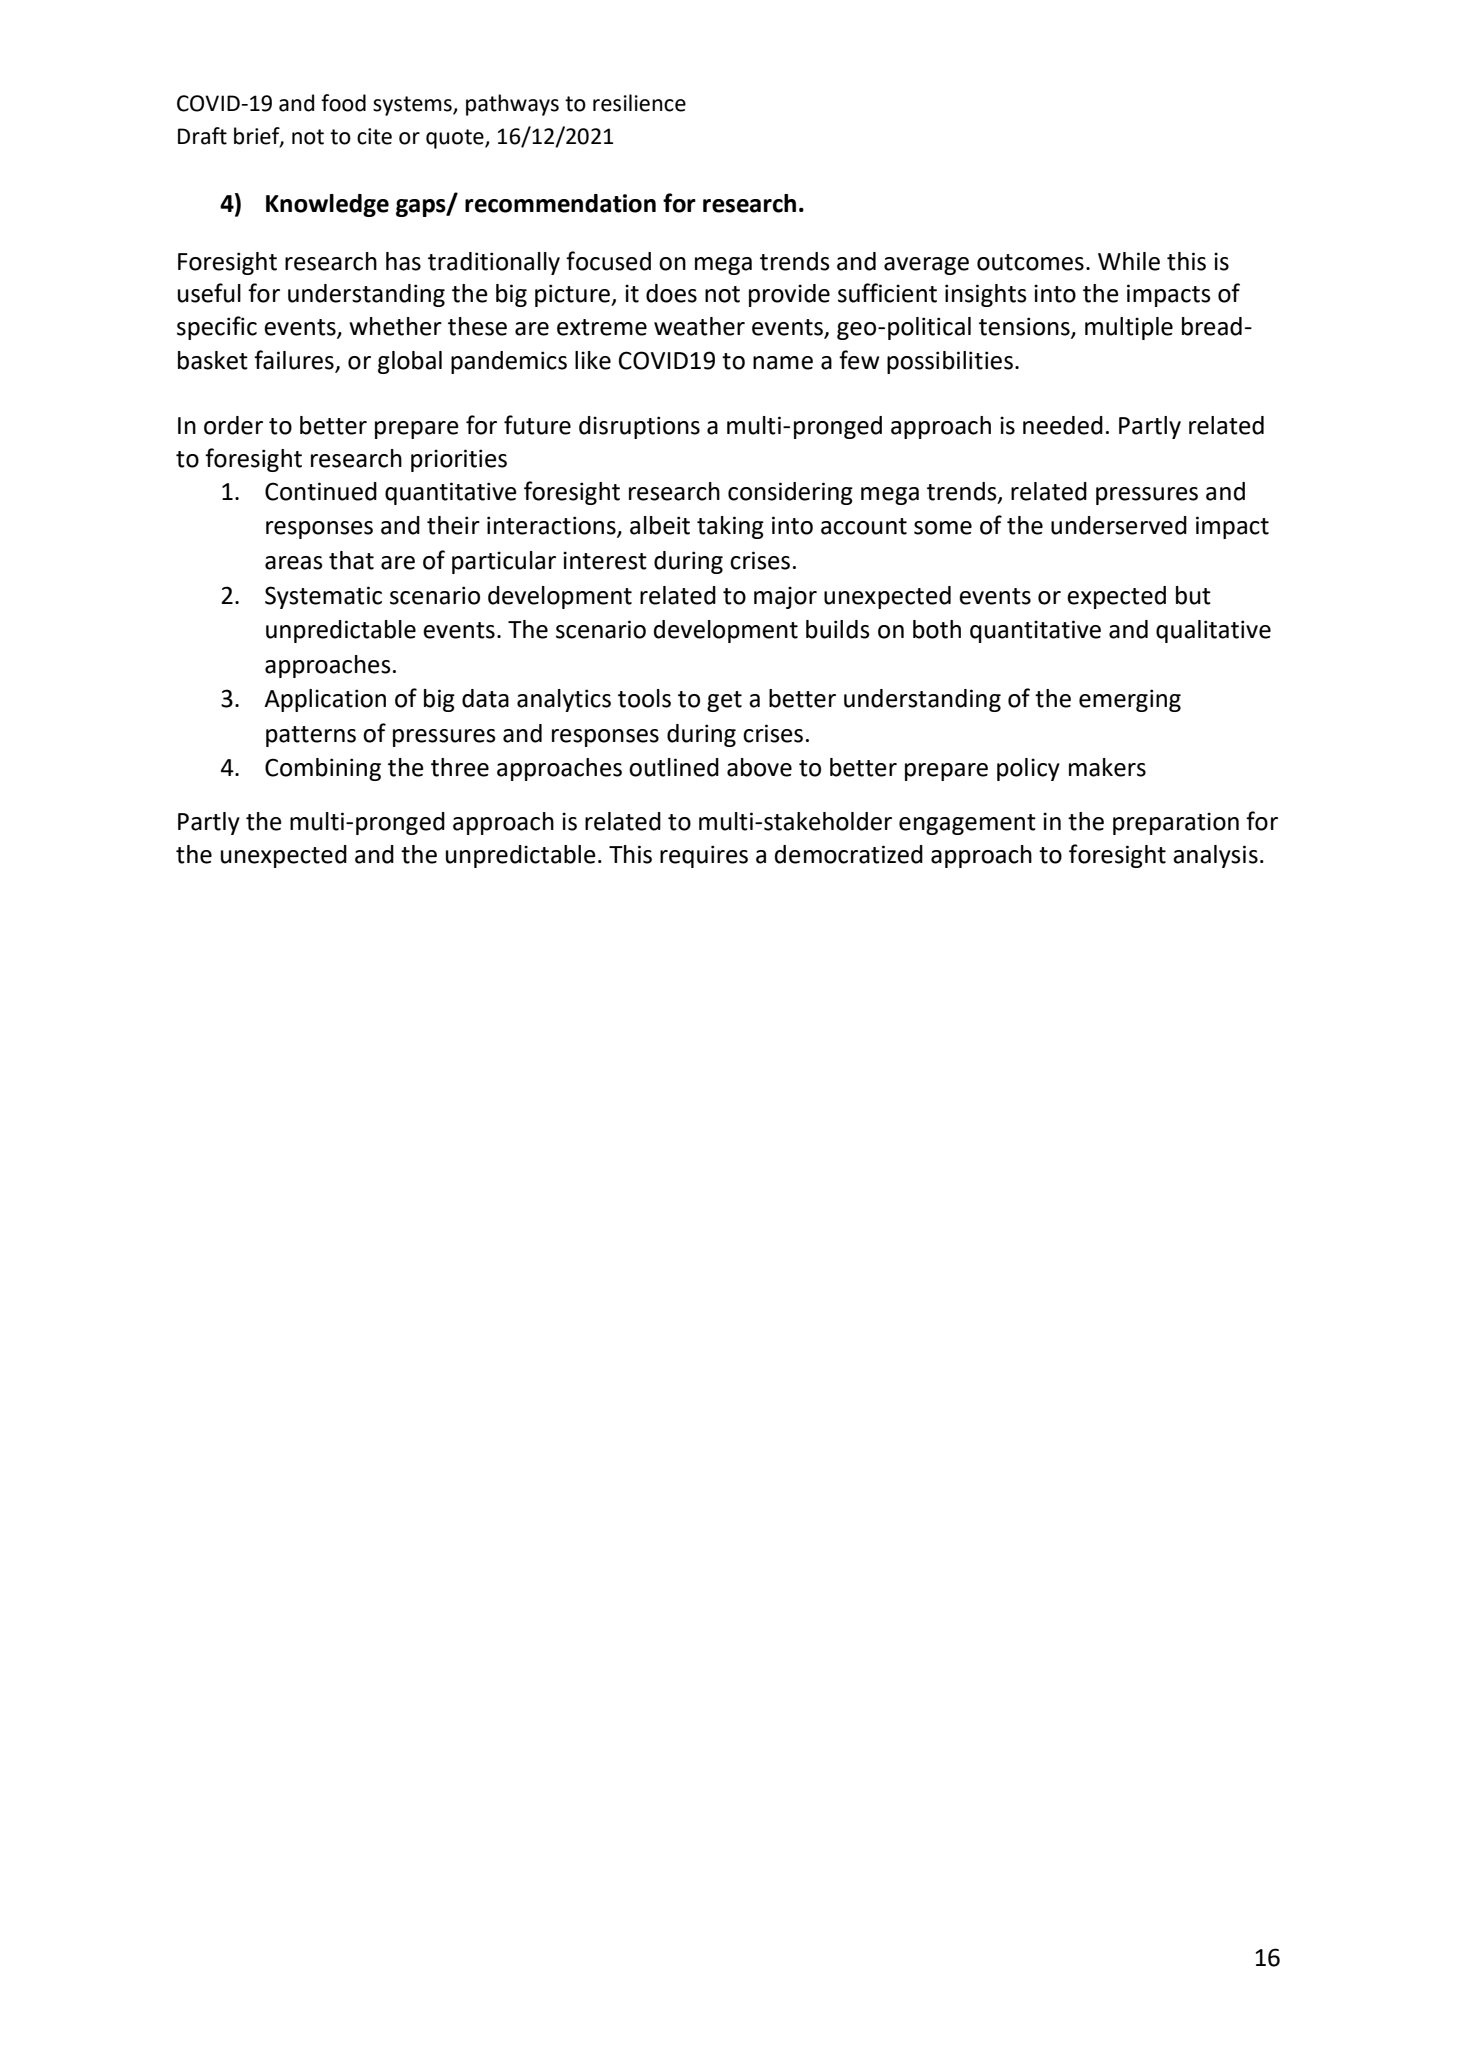 The image size is (1457, 2061). I want to click on Continued, so click(321, 491).
